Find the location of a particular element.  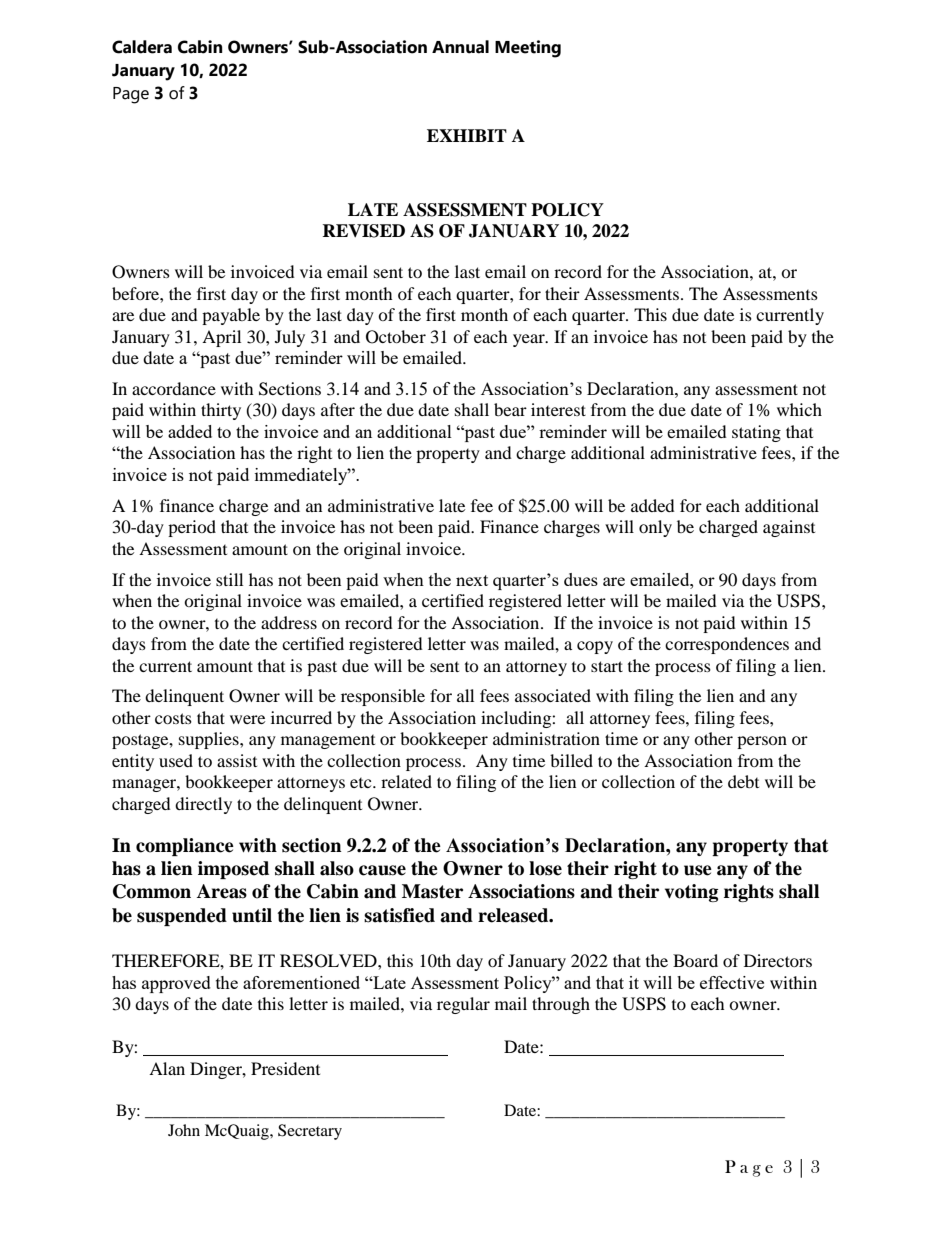

bear is located at coordinates (510, 409).
